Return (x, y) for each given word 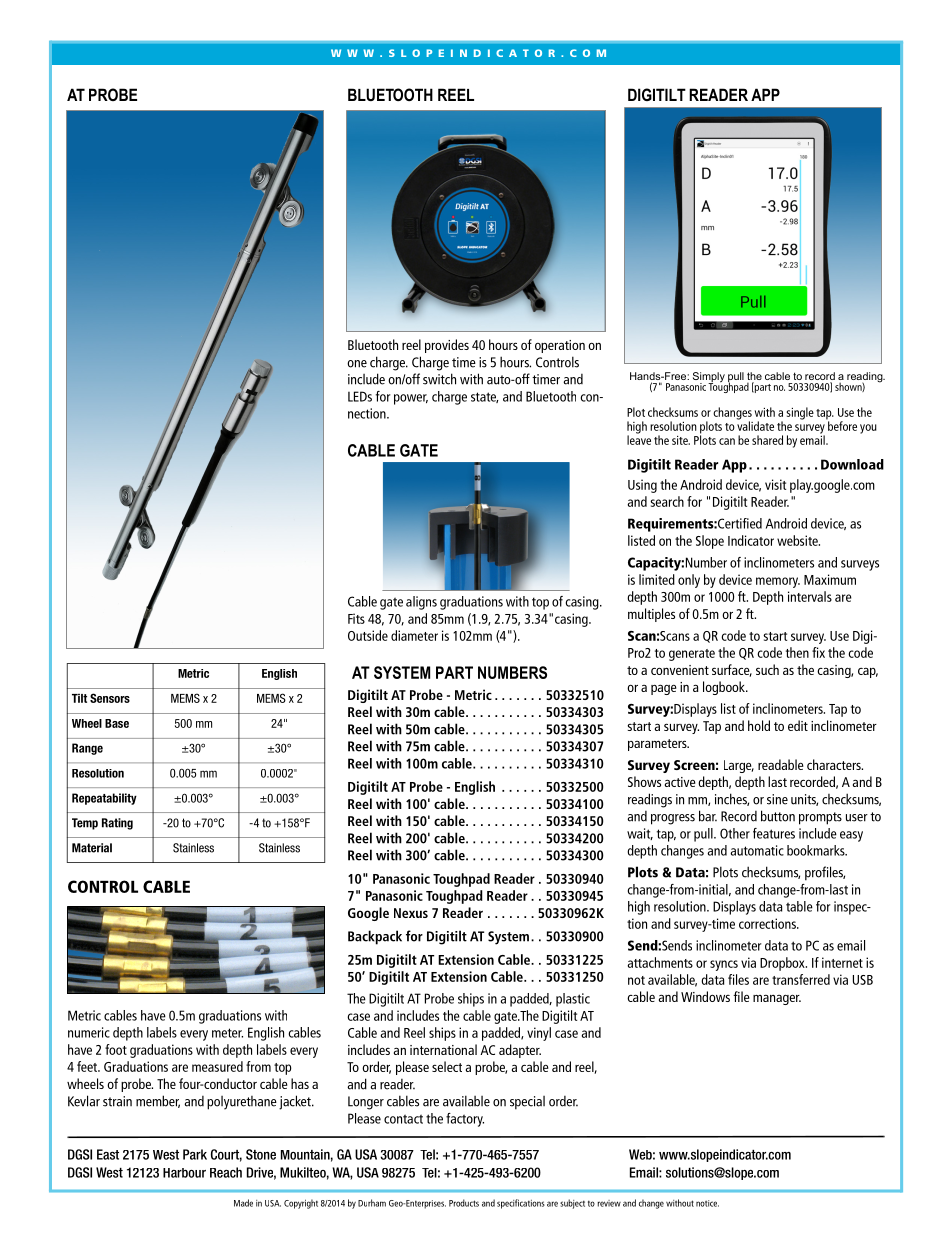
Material (92, 848)
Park (195, 1154)
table (799, 906)
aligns (421, 603)
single (800, 413)
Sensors (110, 698)
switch (439, 379)
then (797, 652)
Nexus (411, 913)
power (411, 399)
